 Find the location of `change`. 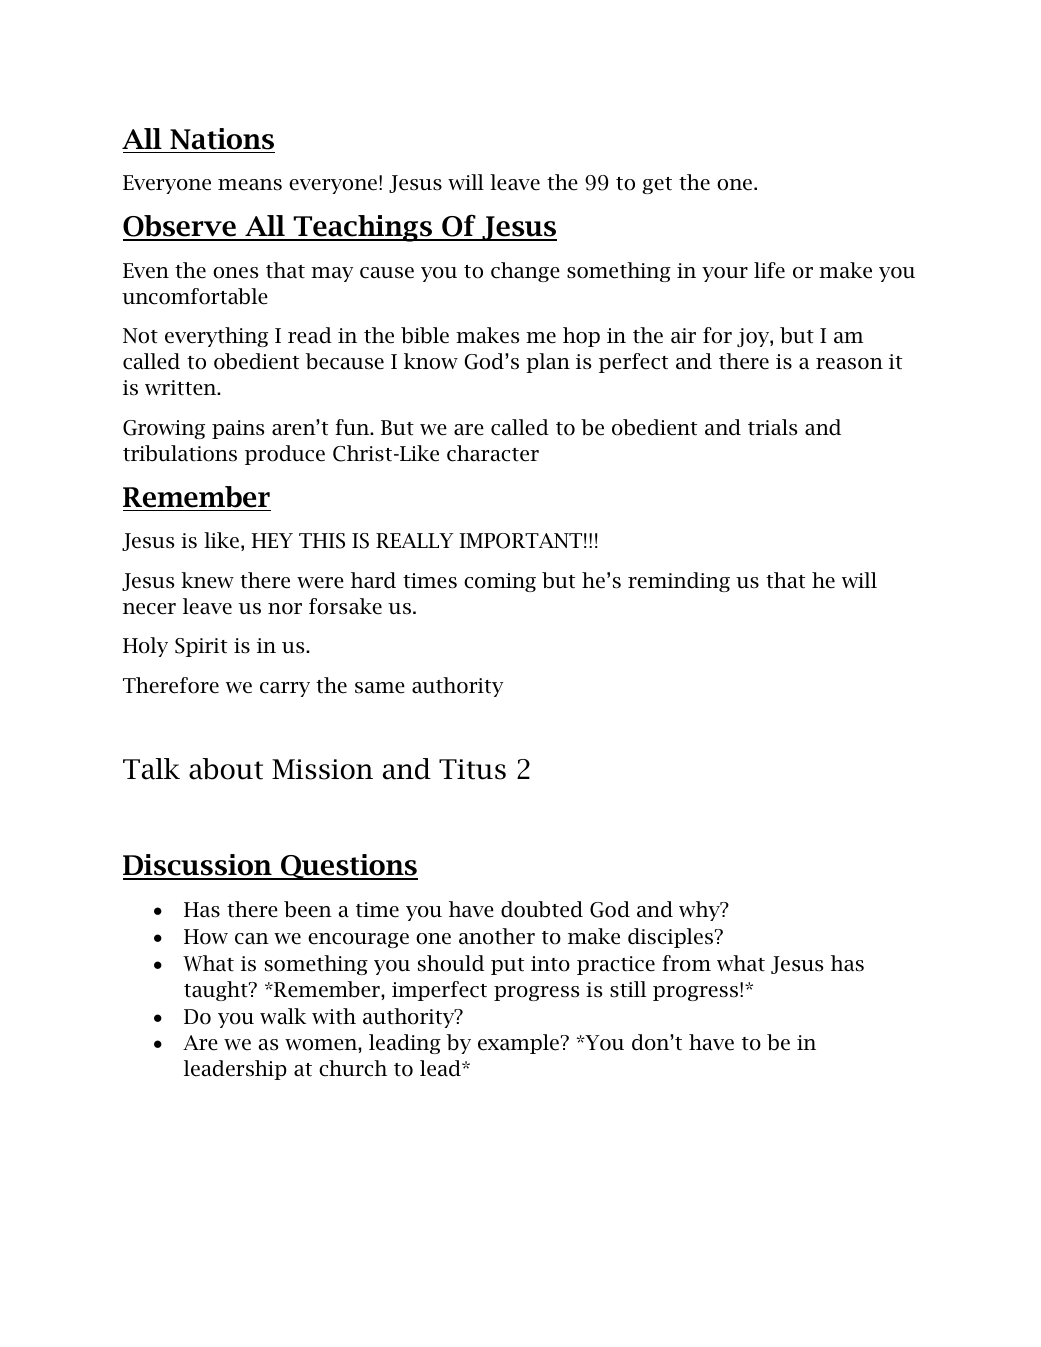

change is located at coordinates (525, 272).
